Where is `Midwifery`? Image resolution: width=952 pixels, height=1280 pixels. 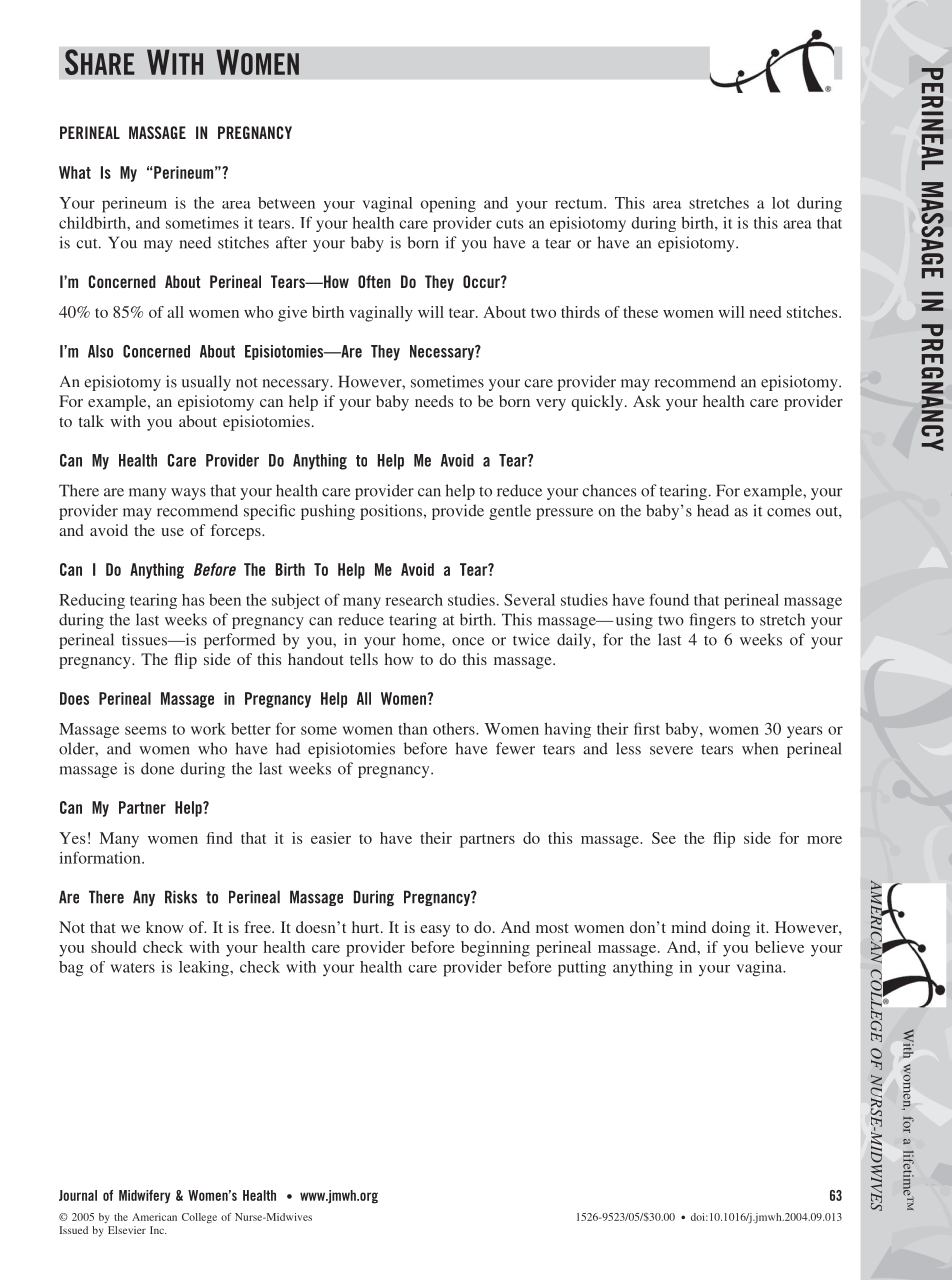
Midwifery is located at coordinates (144, 1196).
